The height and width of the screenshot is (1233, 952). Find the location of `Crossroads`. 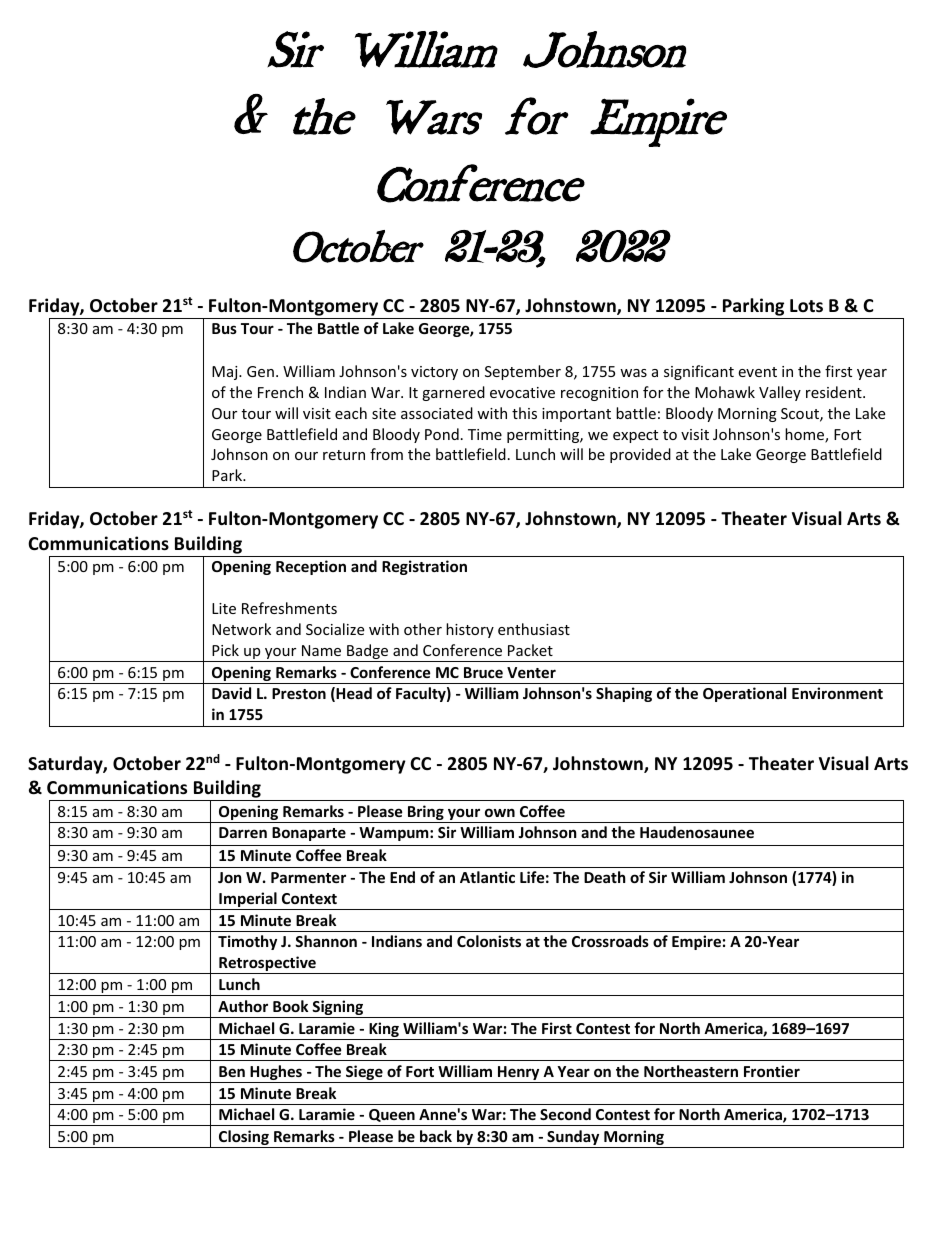

Crossroads is located at coordinates (610, 941).
